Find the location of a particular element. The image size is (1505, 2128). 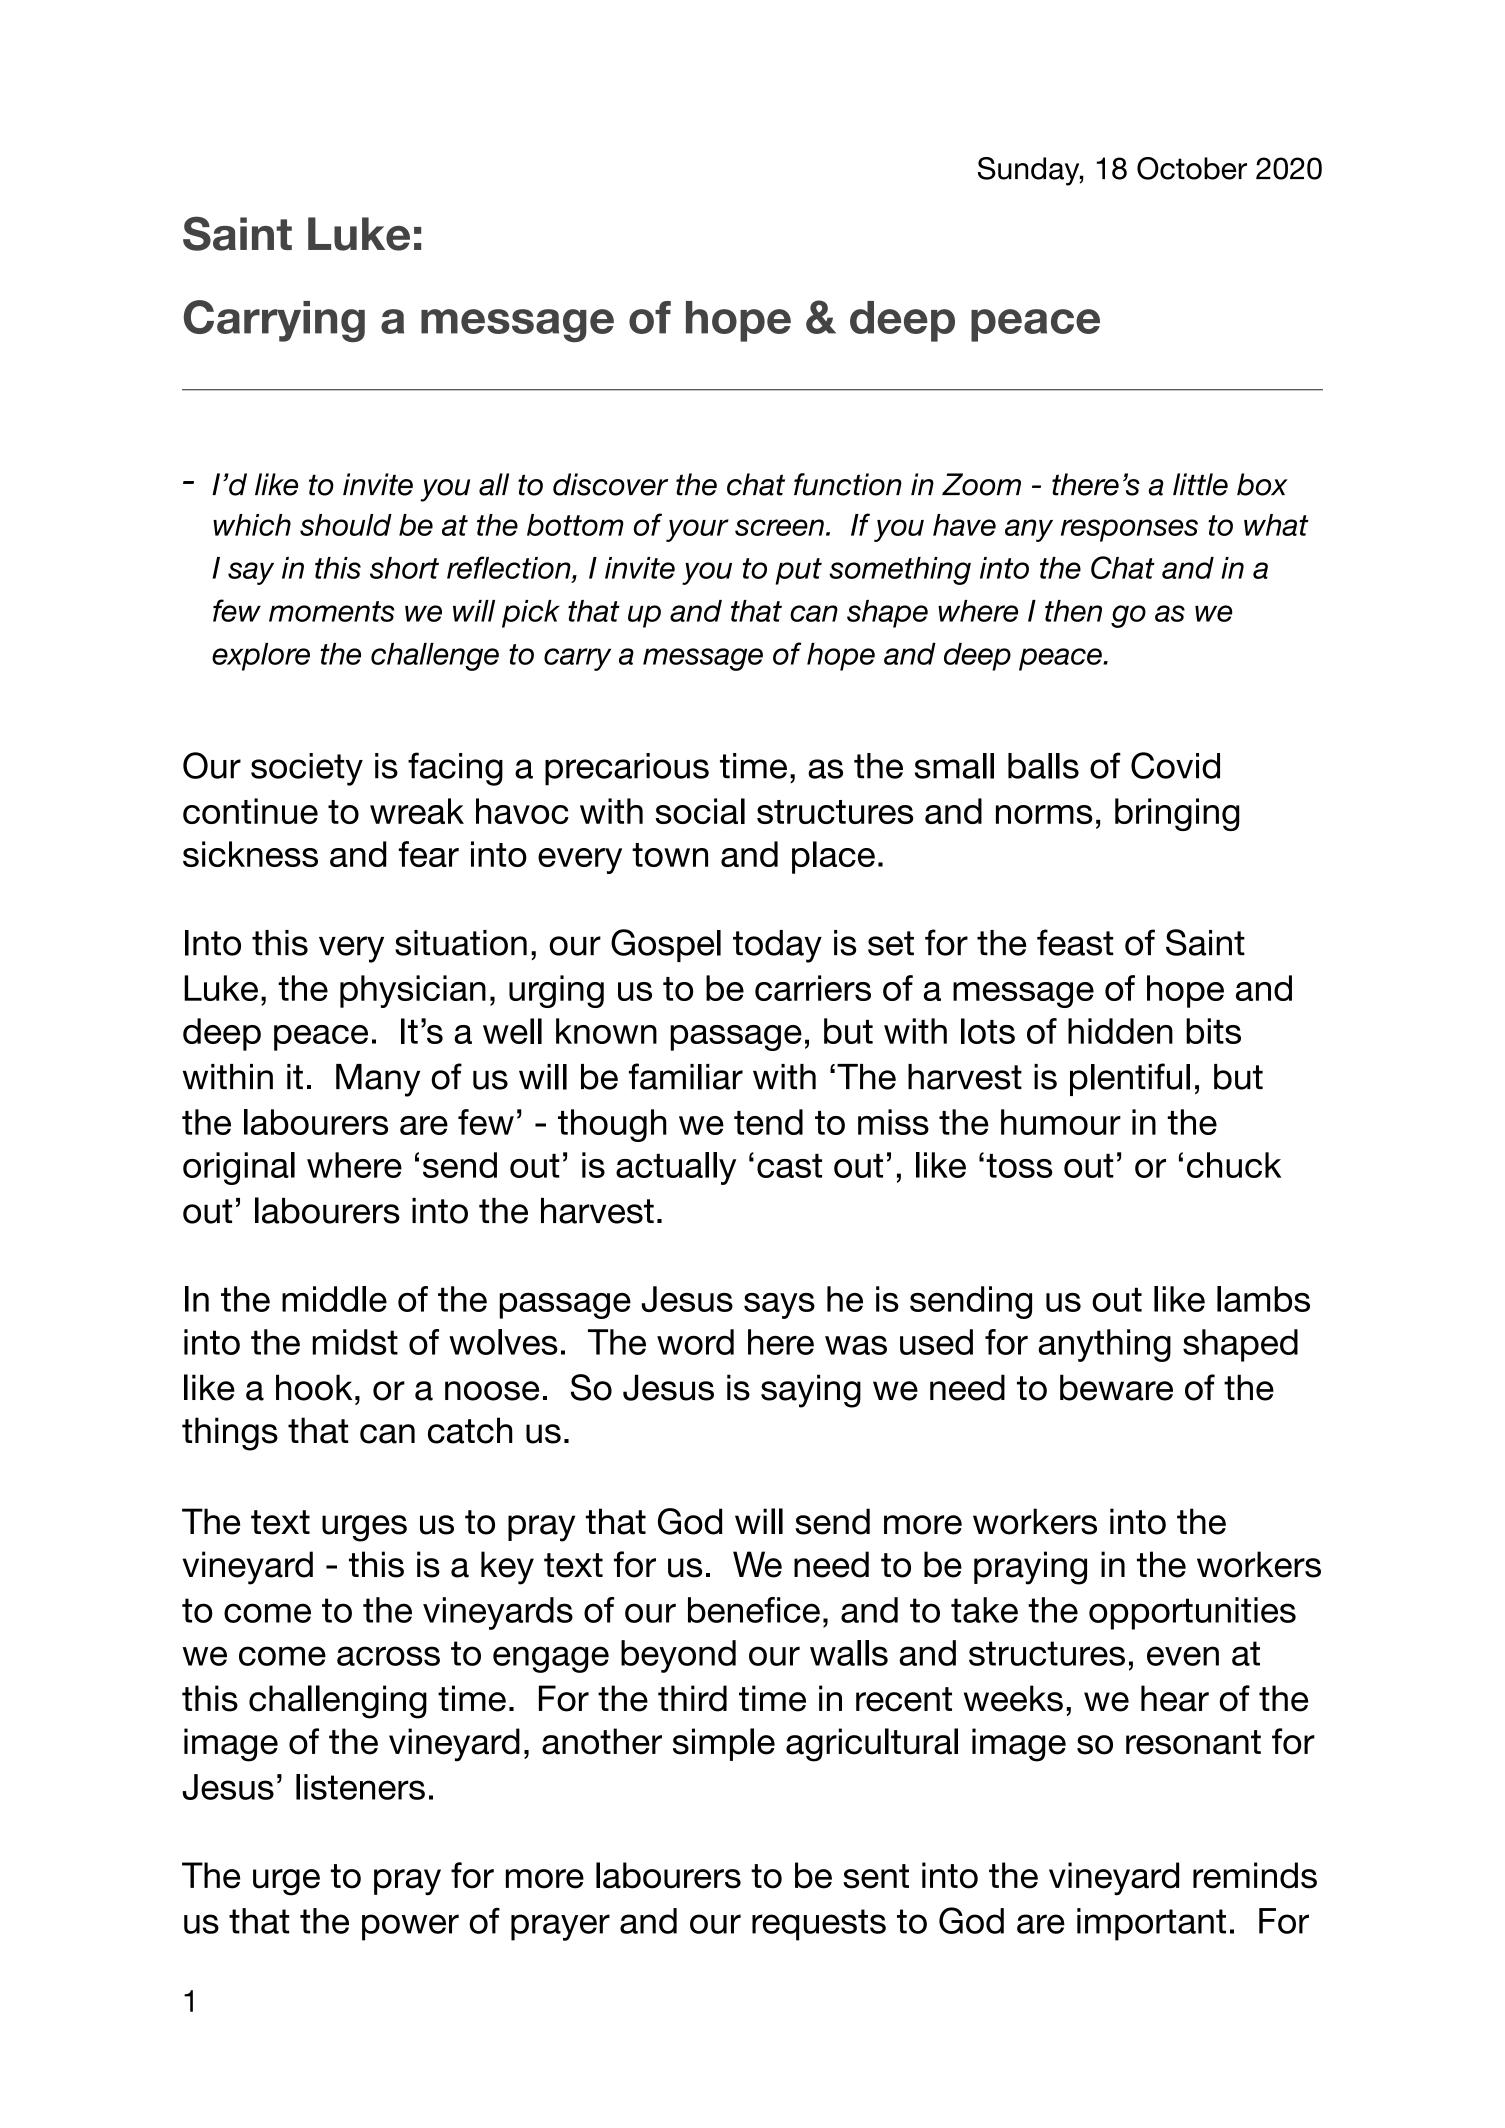

familiar is located at coordinates (686, 1076).
